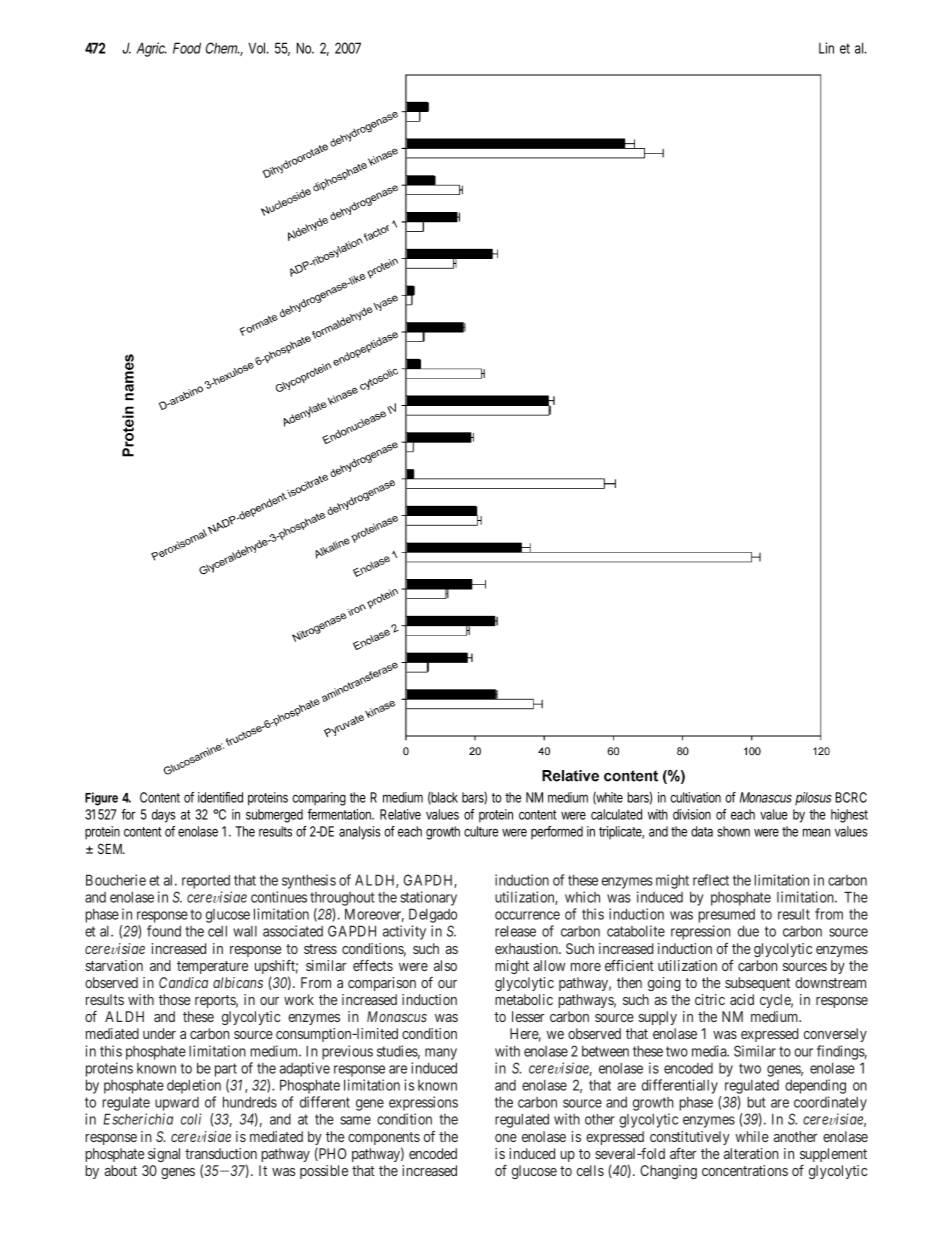 Image resolution: width=952 pixels, height=1233 pixels. I want to click on cultivation, so click(695, 797).
